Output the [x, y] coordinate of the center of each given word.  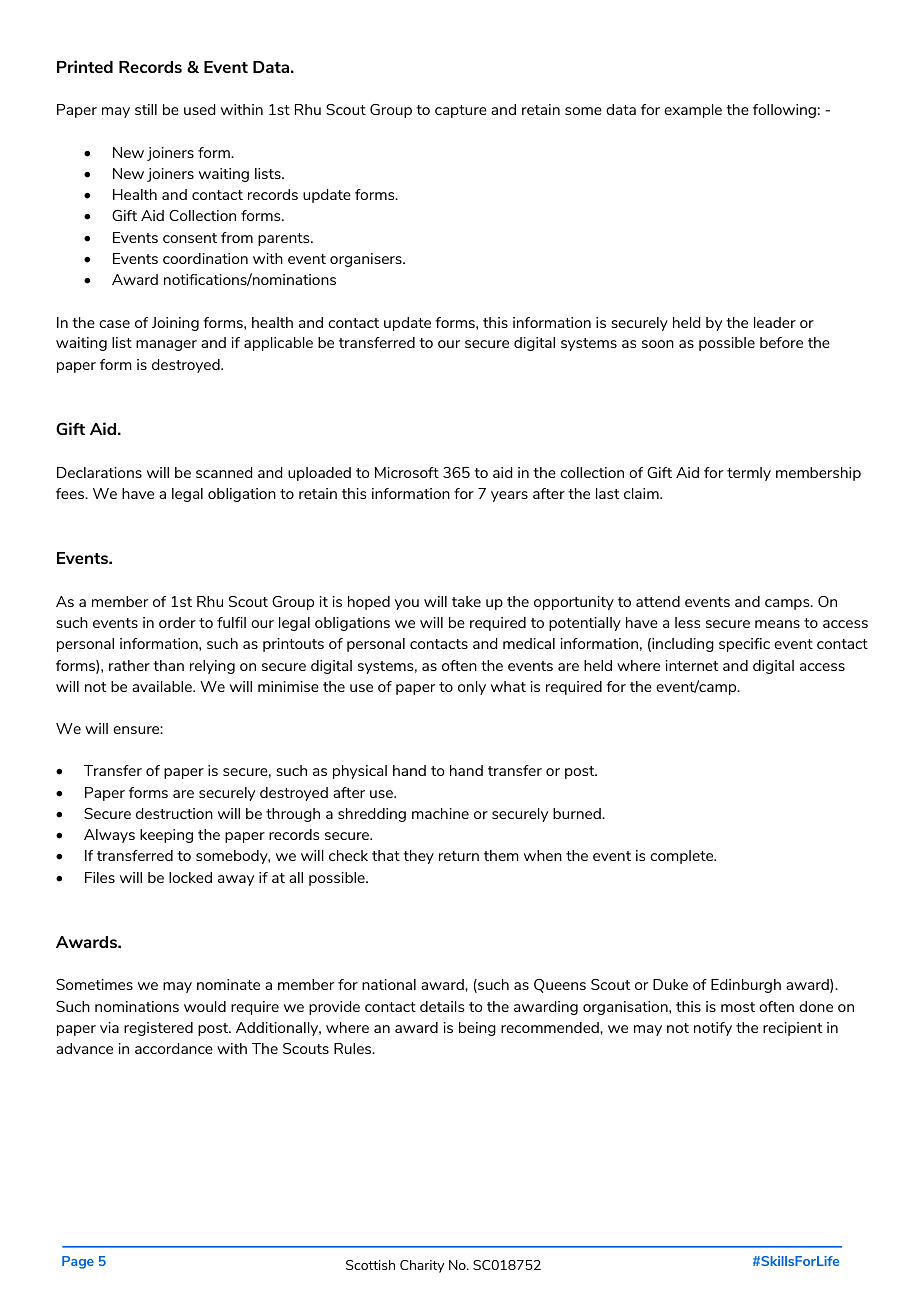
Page [78, 1262]
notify [713, 1029]
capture [461, 111]
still [146, 109]
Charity [422, 1266]
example [693, 111]
